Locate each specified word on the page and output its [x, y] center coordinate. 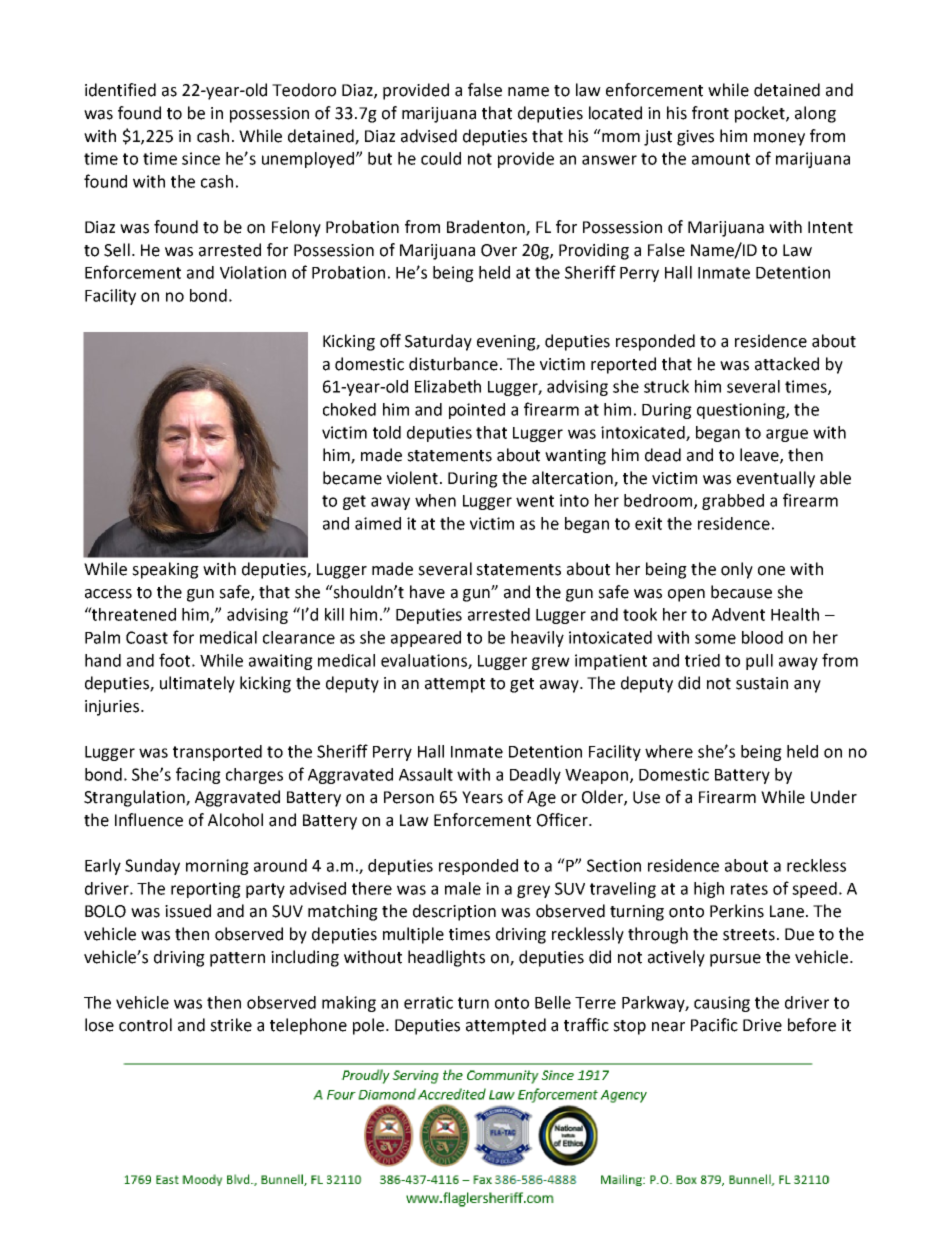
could [441, 158]
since [201, 158]
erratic [428, 1002]
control [145, 1025]
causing [722, 1004]
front [710, 113]
